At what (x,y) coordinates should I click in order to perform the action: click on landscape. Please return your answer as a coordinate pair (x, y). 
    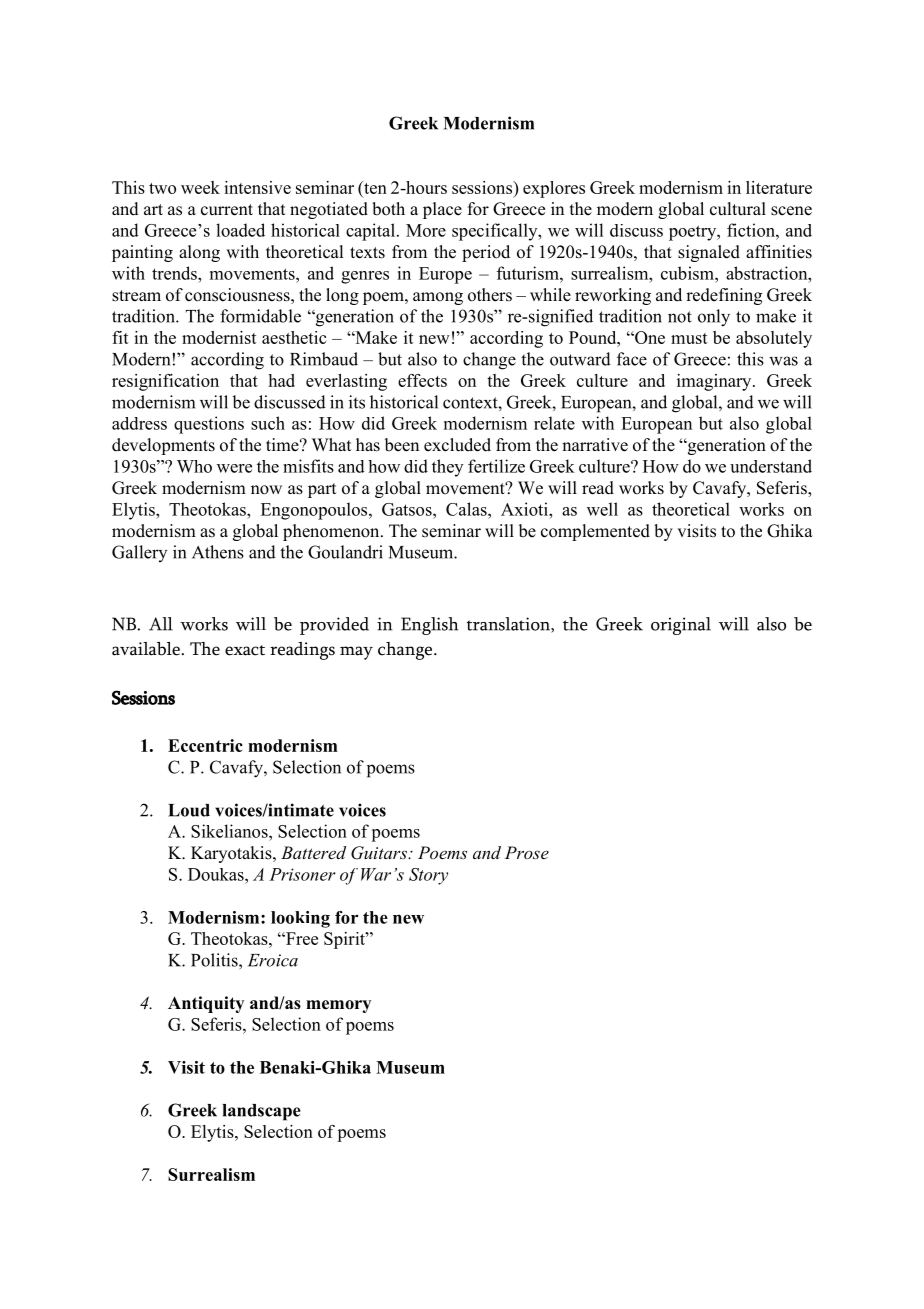
    Looking at the image, I should click on (262, 1112).
